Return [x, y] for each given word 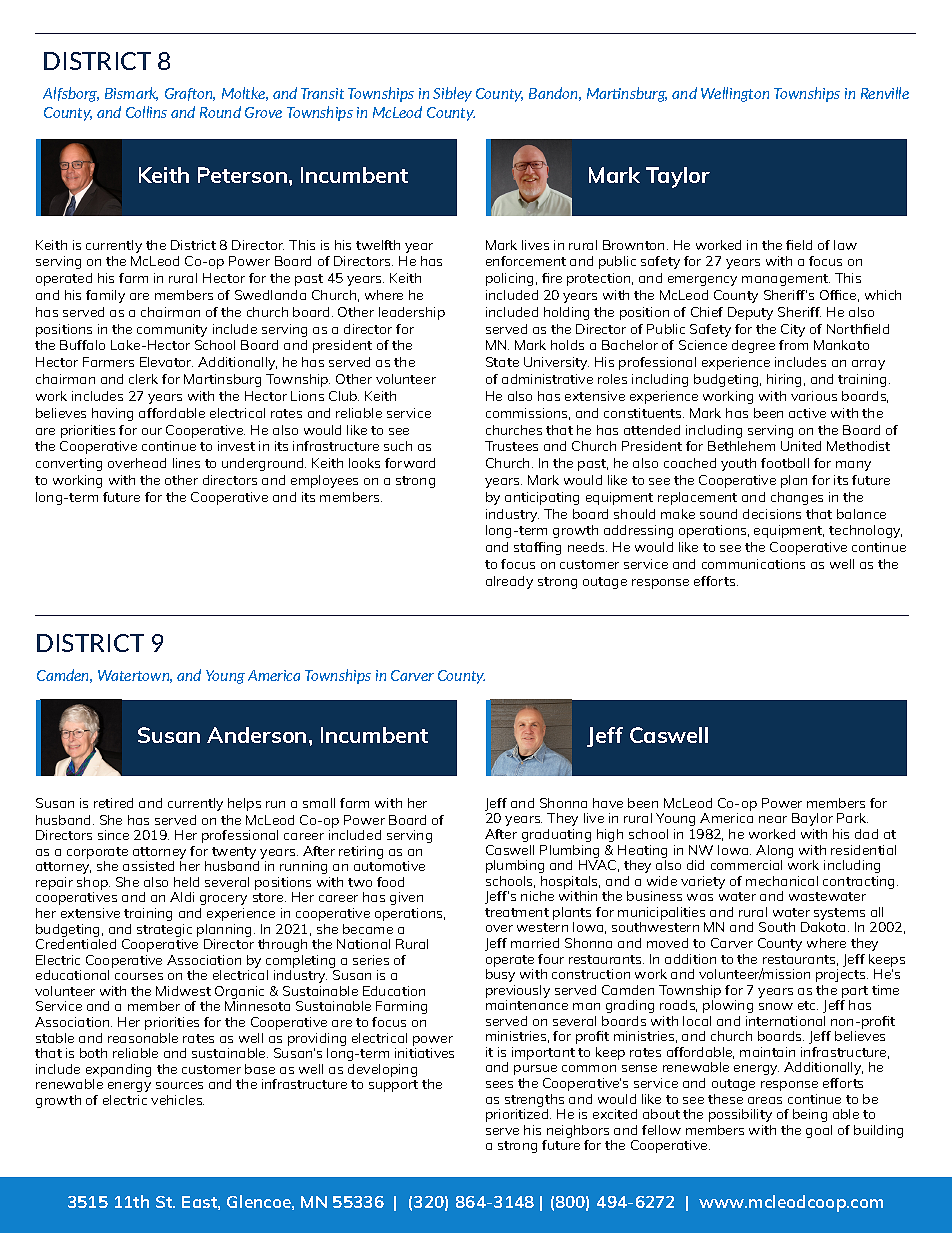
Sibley [452, 94]
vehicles [177, 1100]
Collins [146, 112]
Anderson [256, 735]
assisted [148, 866]
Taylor [678, 177]
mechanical [782, 881]
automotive [389, 866]
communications [753, 564]
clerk [143, 379]
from [793, 345]
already [509, 582]
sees [499, 1084]
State [502, 362]
